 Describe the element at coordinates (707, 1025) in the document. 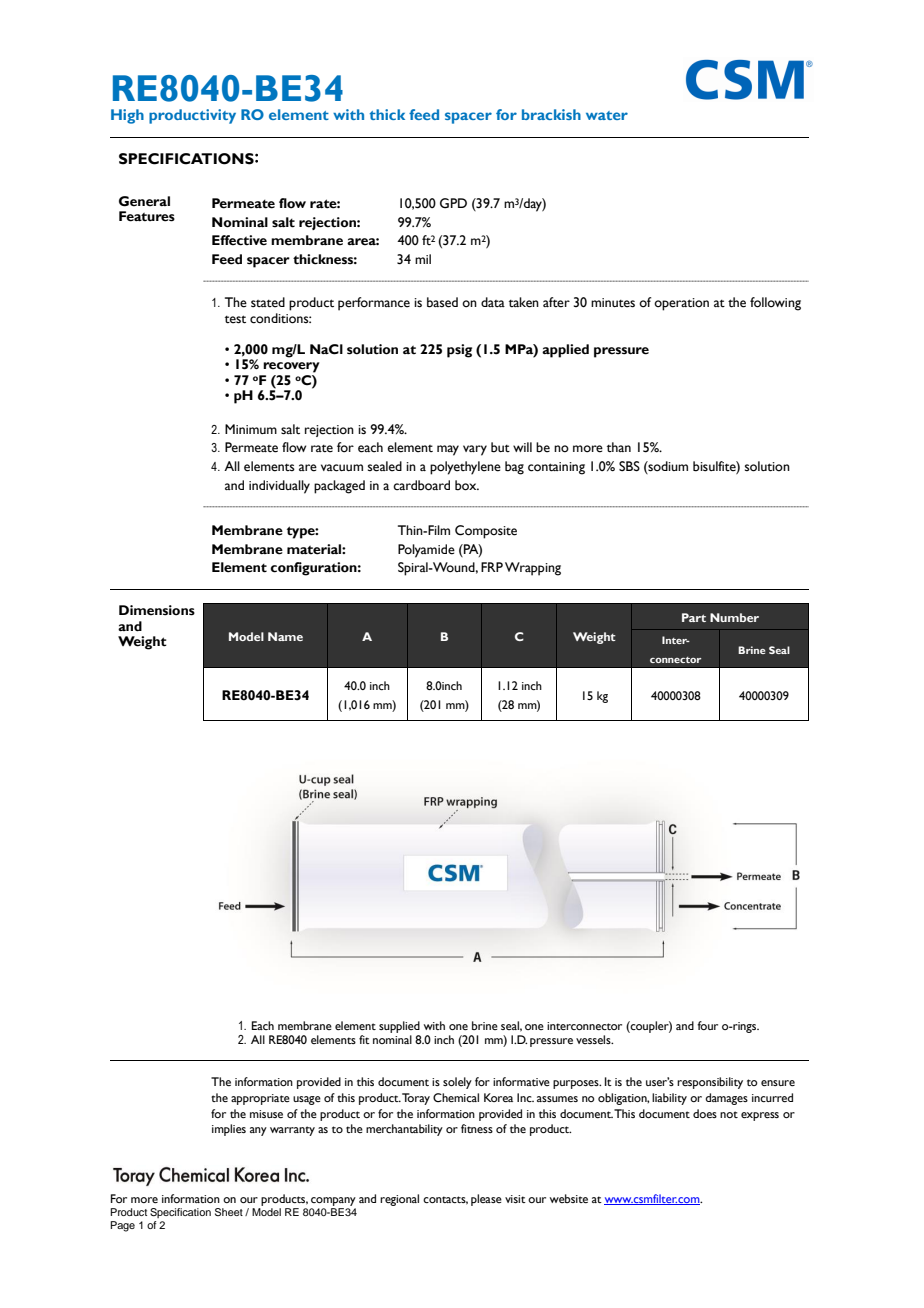

I see `four` at that location.
